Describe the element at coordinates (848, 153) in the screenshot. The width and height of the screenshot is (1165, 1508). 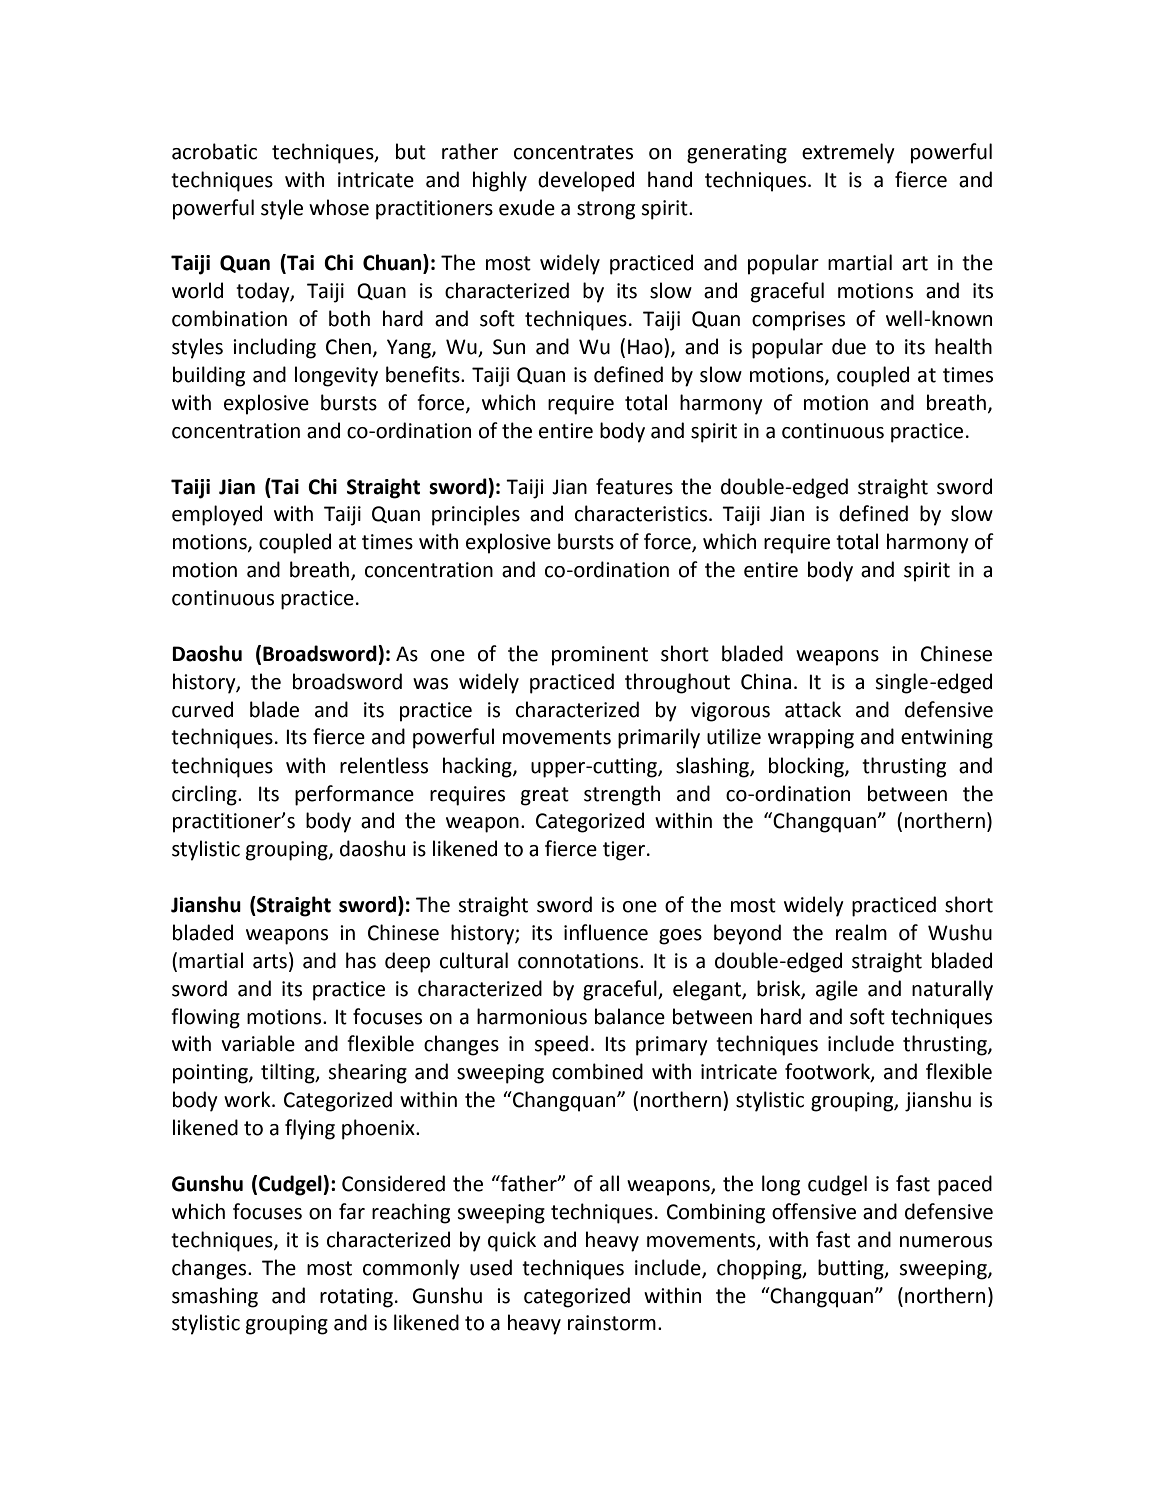
I see `extremely` at that location.
